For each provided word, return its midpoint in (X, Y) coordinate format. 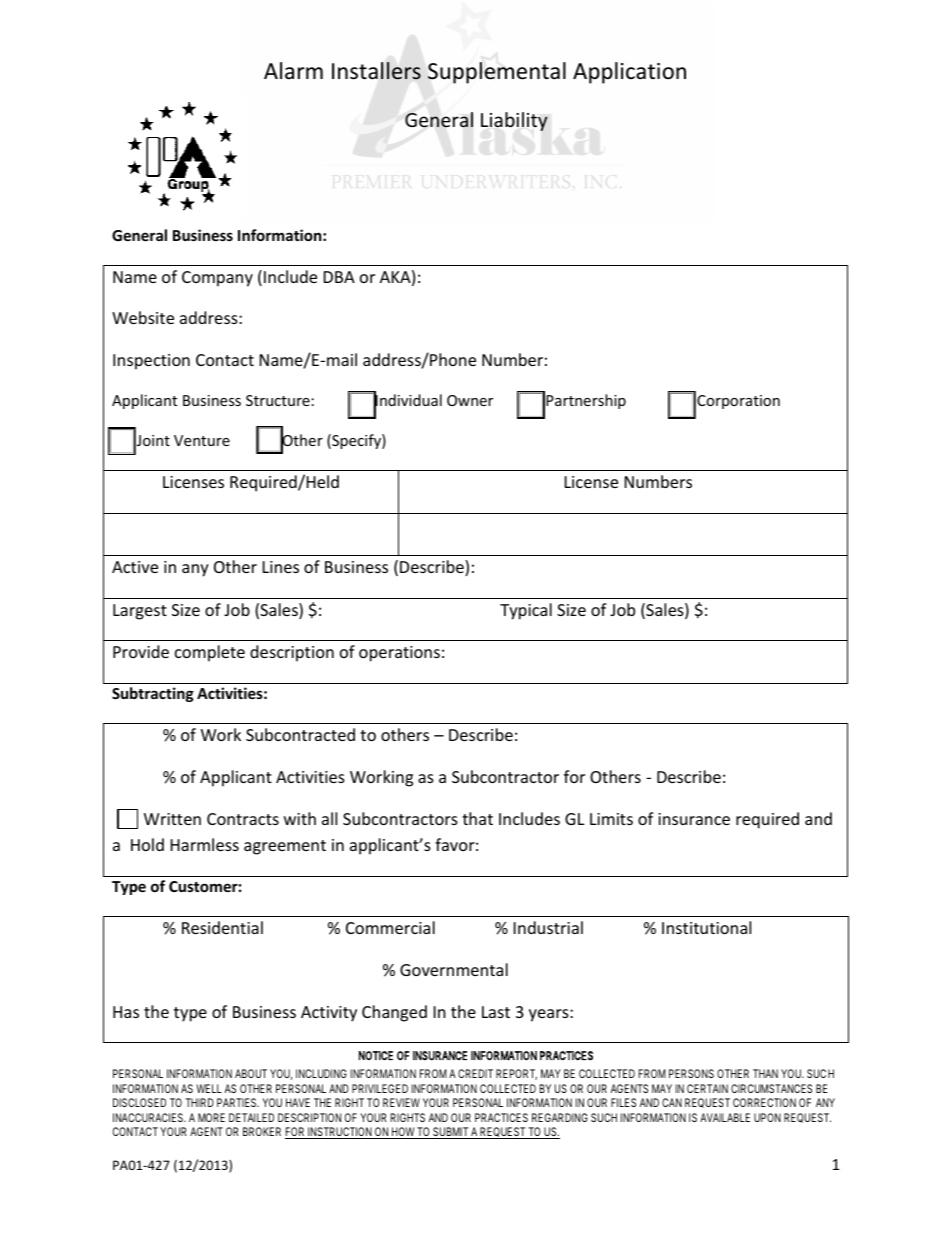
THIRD (200, 1102)
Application (629, 73)
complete (210, 653)
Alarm (293, 70)
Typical (526, 611)
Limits (611, 819)
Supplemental (497, 73)
